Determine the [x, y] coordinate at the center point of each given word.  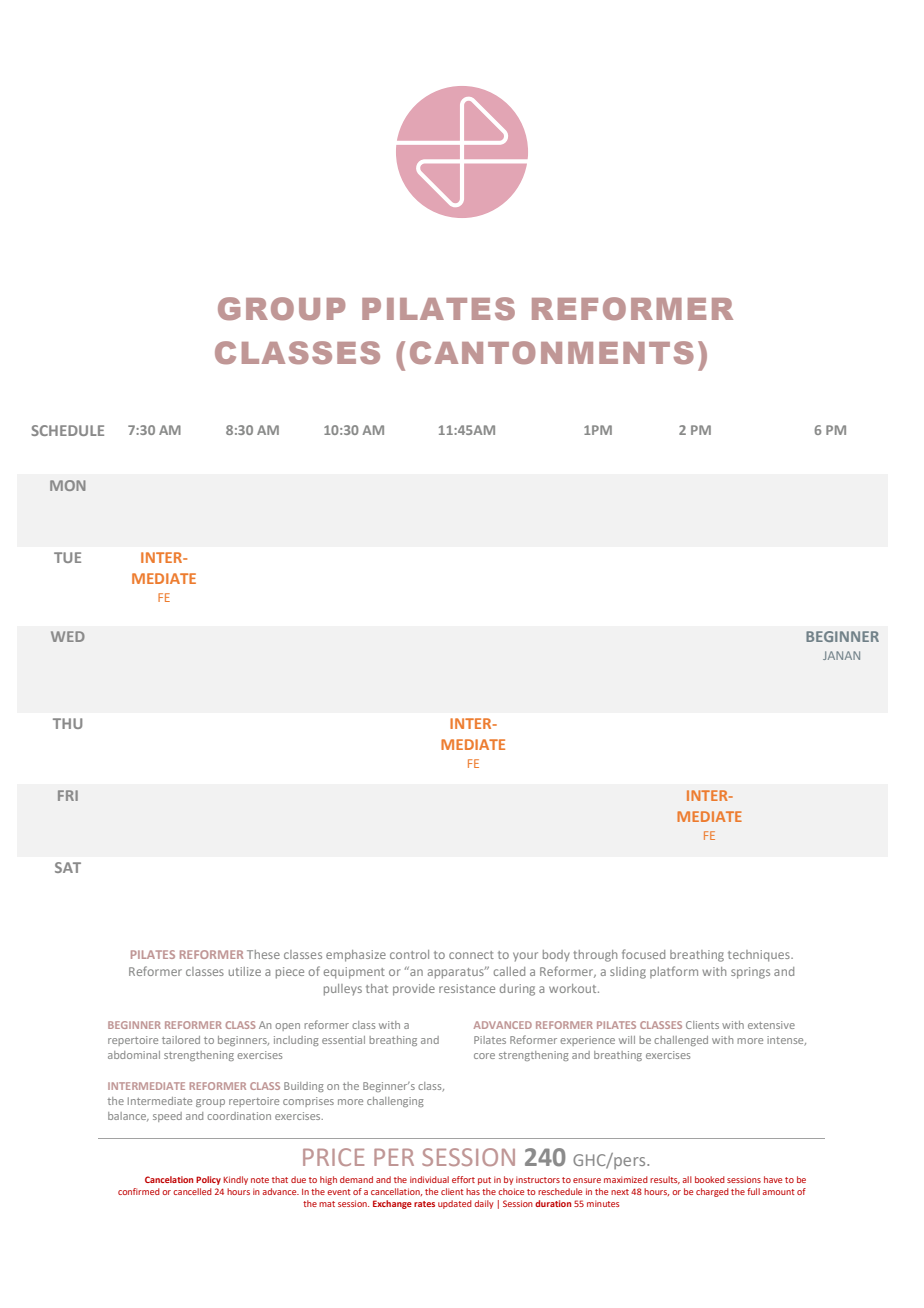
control [409, 954]
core [484, 1056]
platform [674, 972]
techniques [760, 956]
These [263, 954]
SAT [68, 867]
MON [68, 485]
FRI [68, 795]
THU [67, 723]
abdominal [134, 1055]
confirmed [139, 1191]
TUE [67, 557]
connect [471, 955]
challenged [681, 1041]
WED [68, 636]
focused [643, 954]
